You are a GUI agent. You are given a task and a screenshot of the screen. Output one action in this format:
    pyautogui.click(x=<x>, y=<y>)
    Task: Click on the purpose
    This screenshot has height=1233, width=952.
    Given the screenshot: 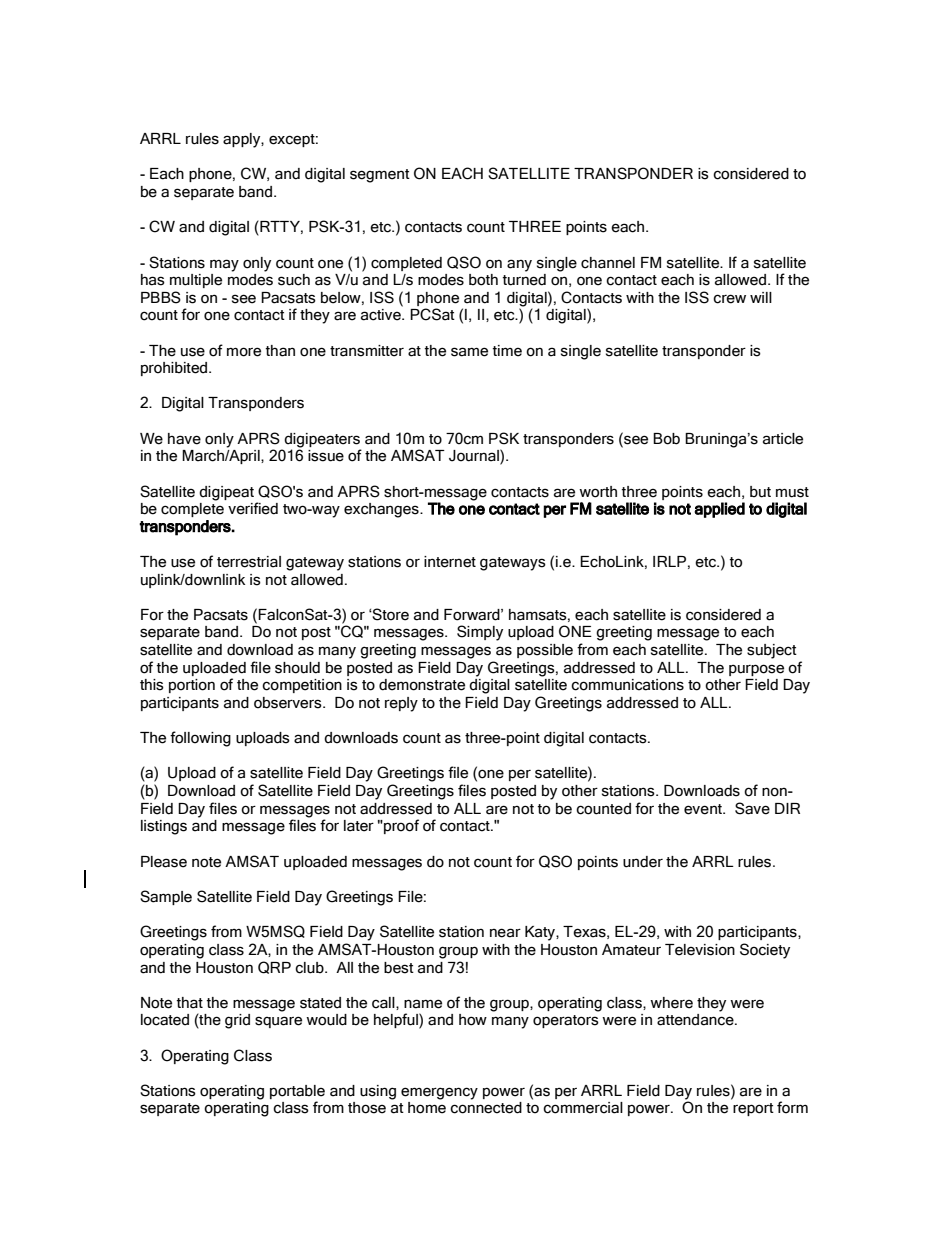 What is the action you would take?
    pyautogui.click(x=756, y=670)
